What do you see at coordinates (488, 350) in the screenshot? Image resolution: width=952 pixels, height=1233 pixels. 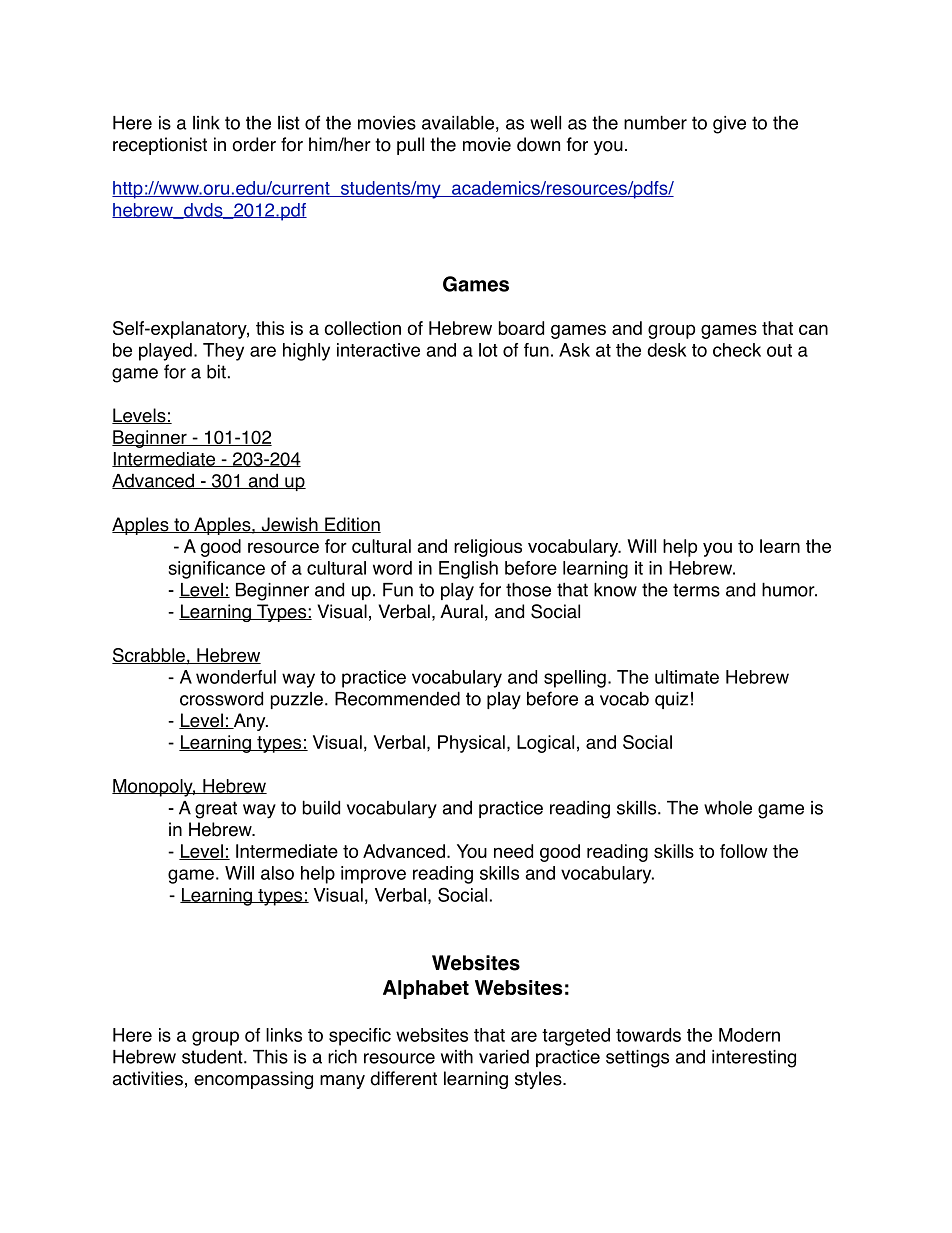 I see `lot` at bounding box center [488, 350].
